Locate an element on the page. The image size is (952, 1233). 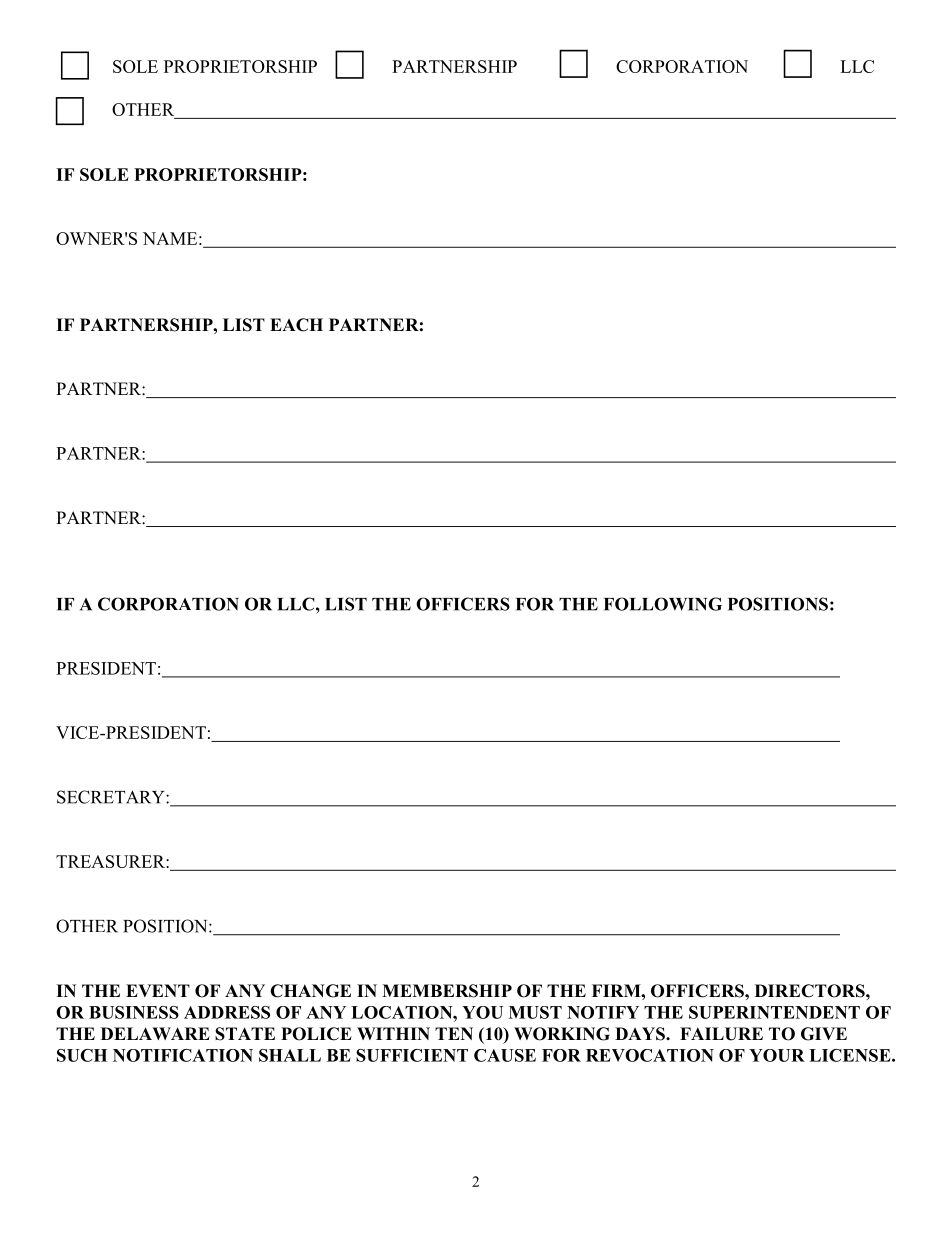
EACH is located at coordinates (296, 325).
